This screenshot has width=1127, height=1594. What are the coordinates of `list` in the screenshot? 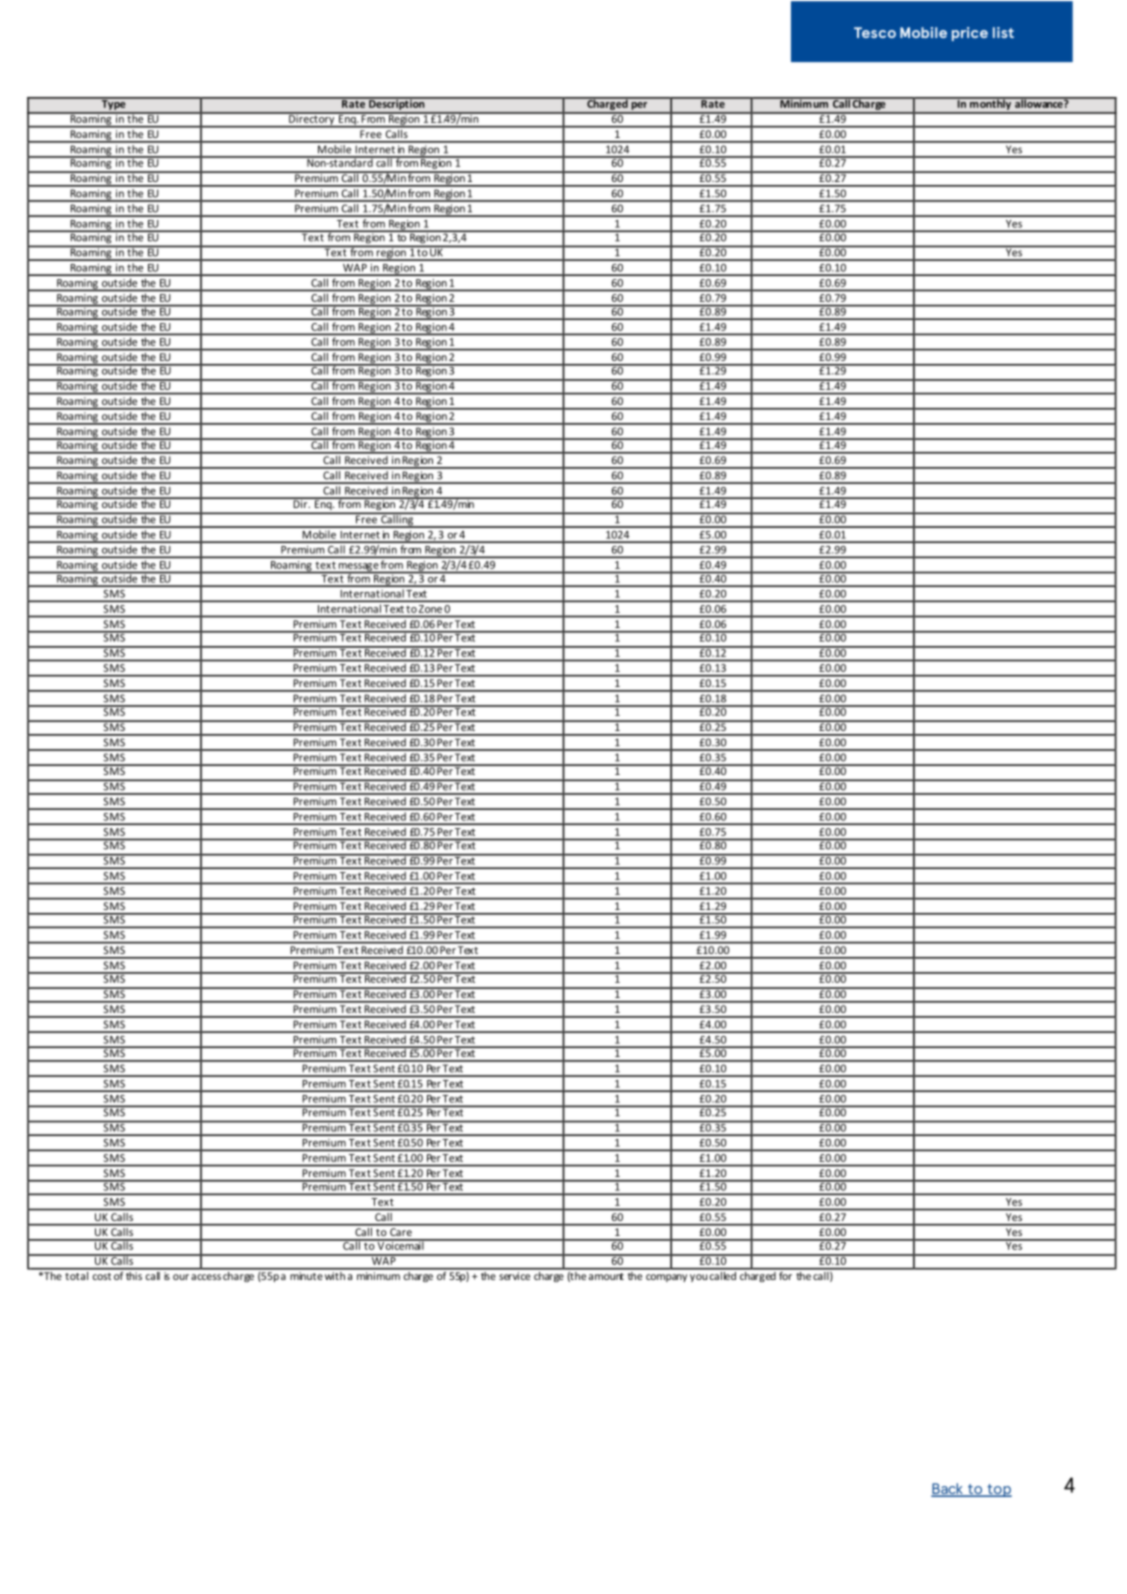 It's located at (1003, 32).
